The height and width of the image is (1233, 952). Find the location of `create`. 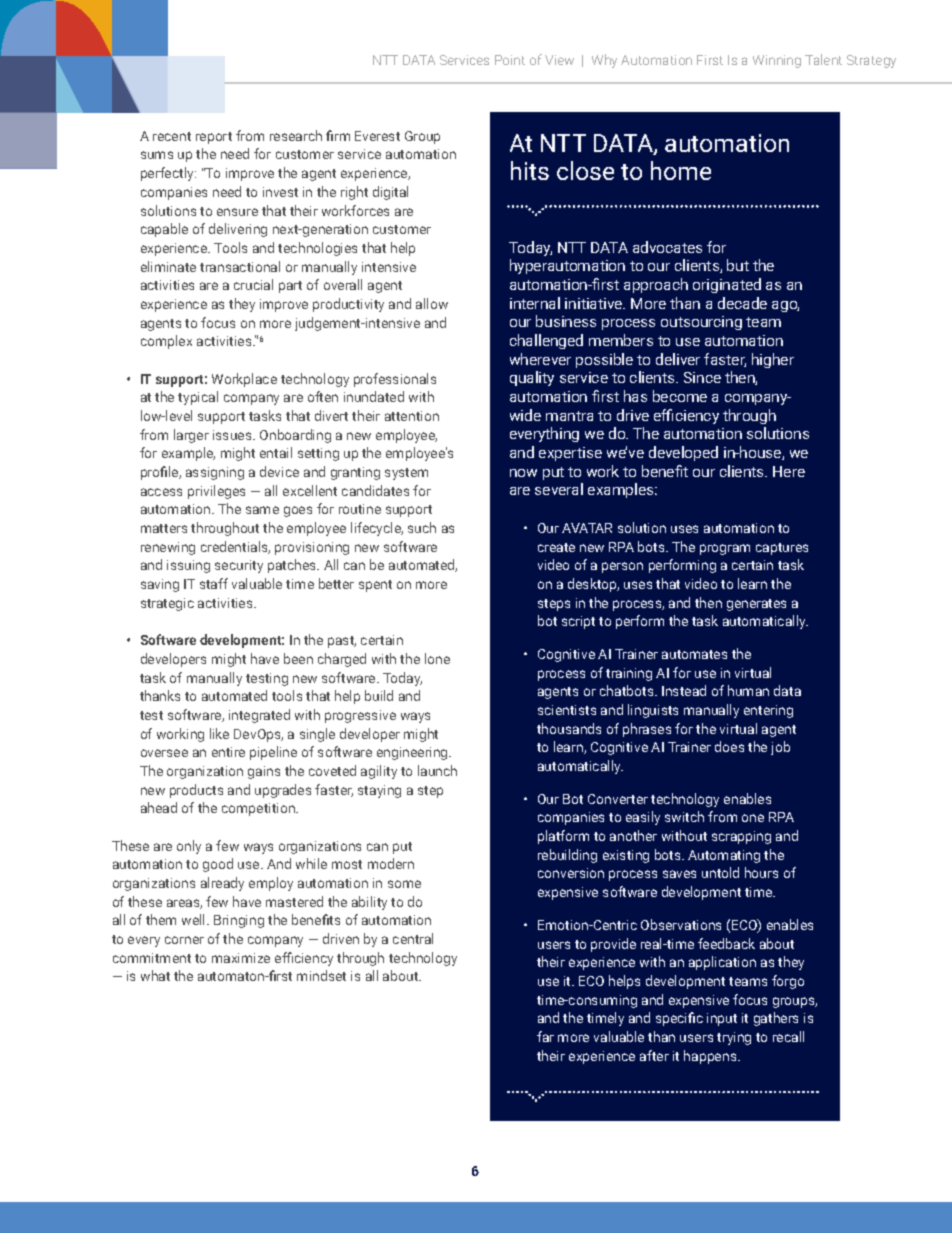

create is located at coordinates (556, 547).
